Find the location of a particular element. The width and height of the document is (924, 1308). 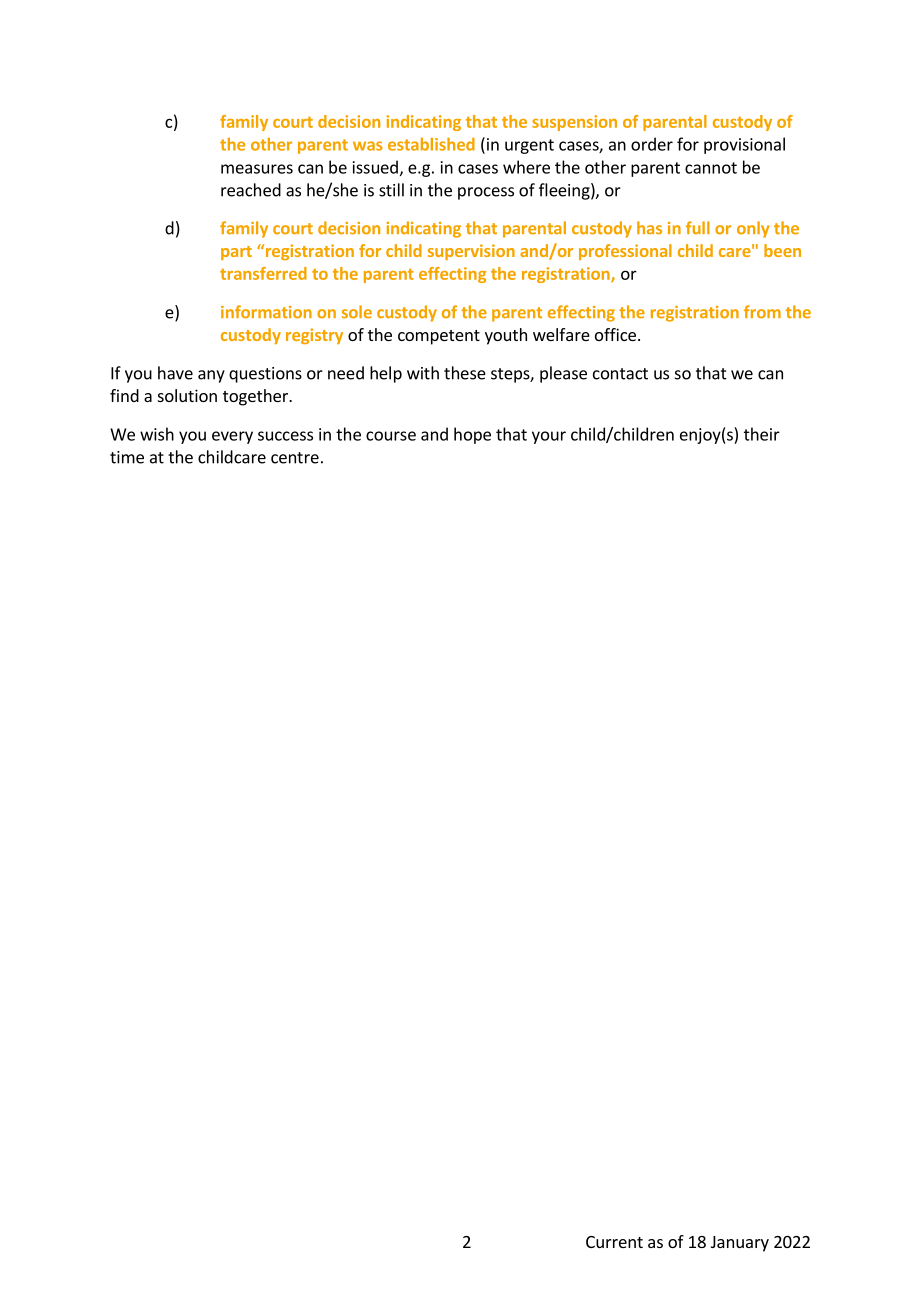

January is located at coordinates (740, 1244).
